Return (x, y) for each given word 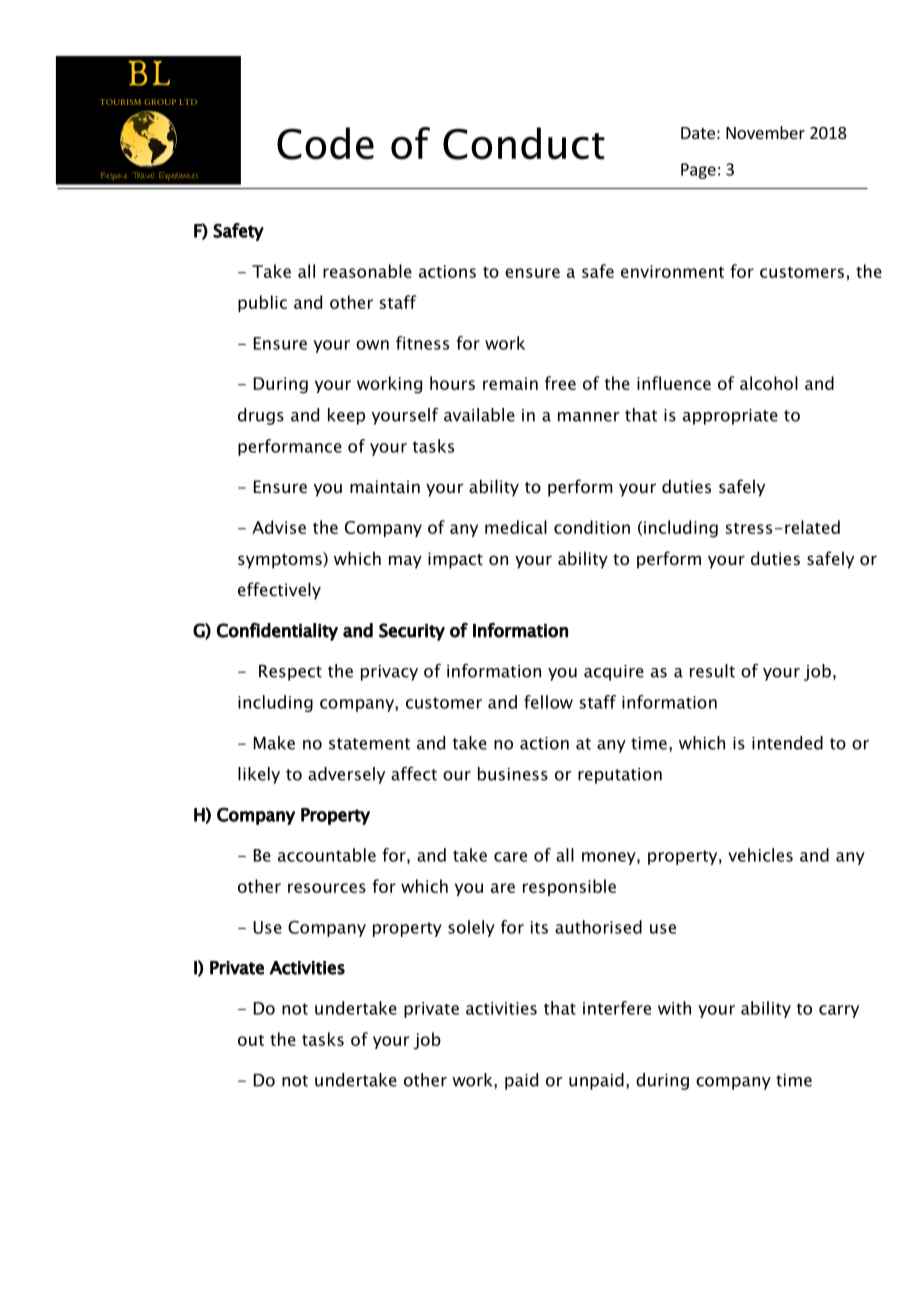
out (251, 1040)
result (712, 671)
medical (516, 527)
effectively (279, 591)
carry (839, 1011)
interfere (617, 1008)
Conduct (524, 143)
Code (325, 143)
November (765, 132)
